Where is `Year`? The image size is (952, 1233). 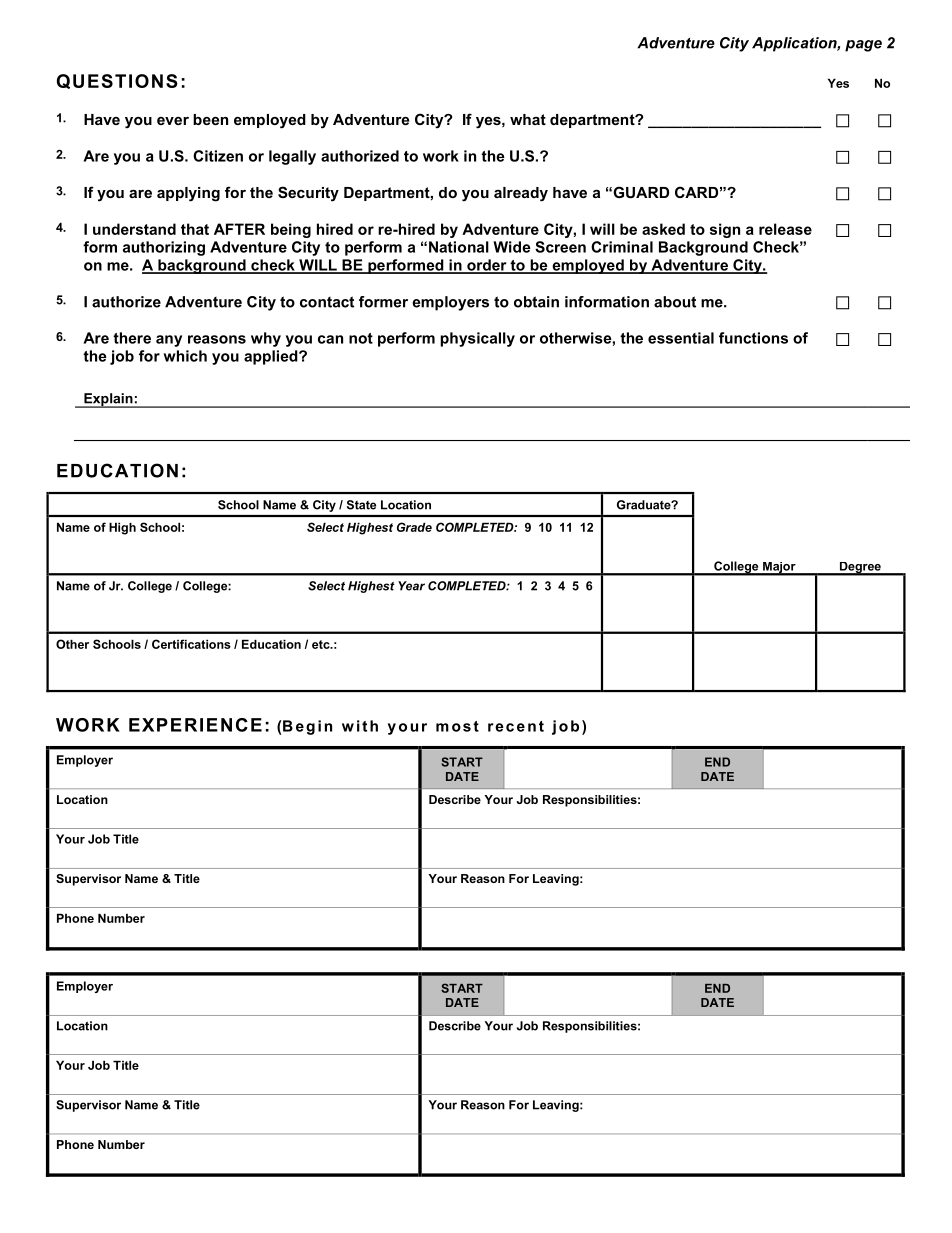 Year is located at coordinates (411, 586).
